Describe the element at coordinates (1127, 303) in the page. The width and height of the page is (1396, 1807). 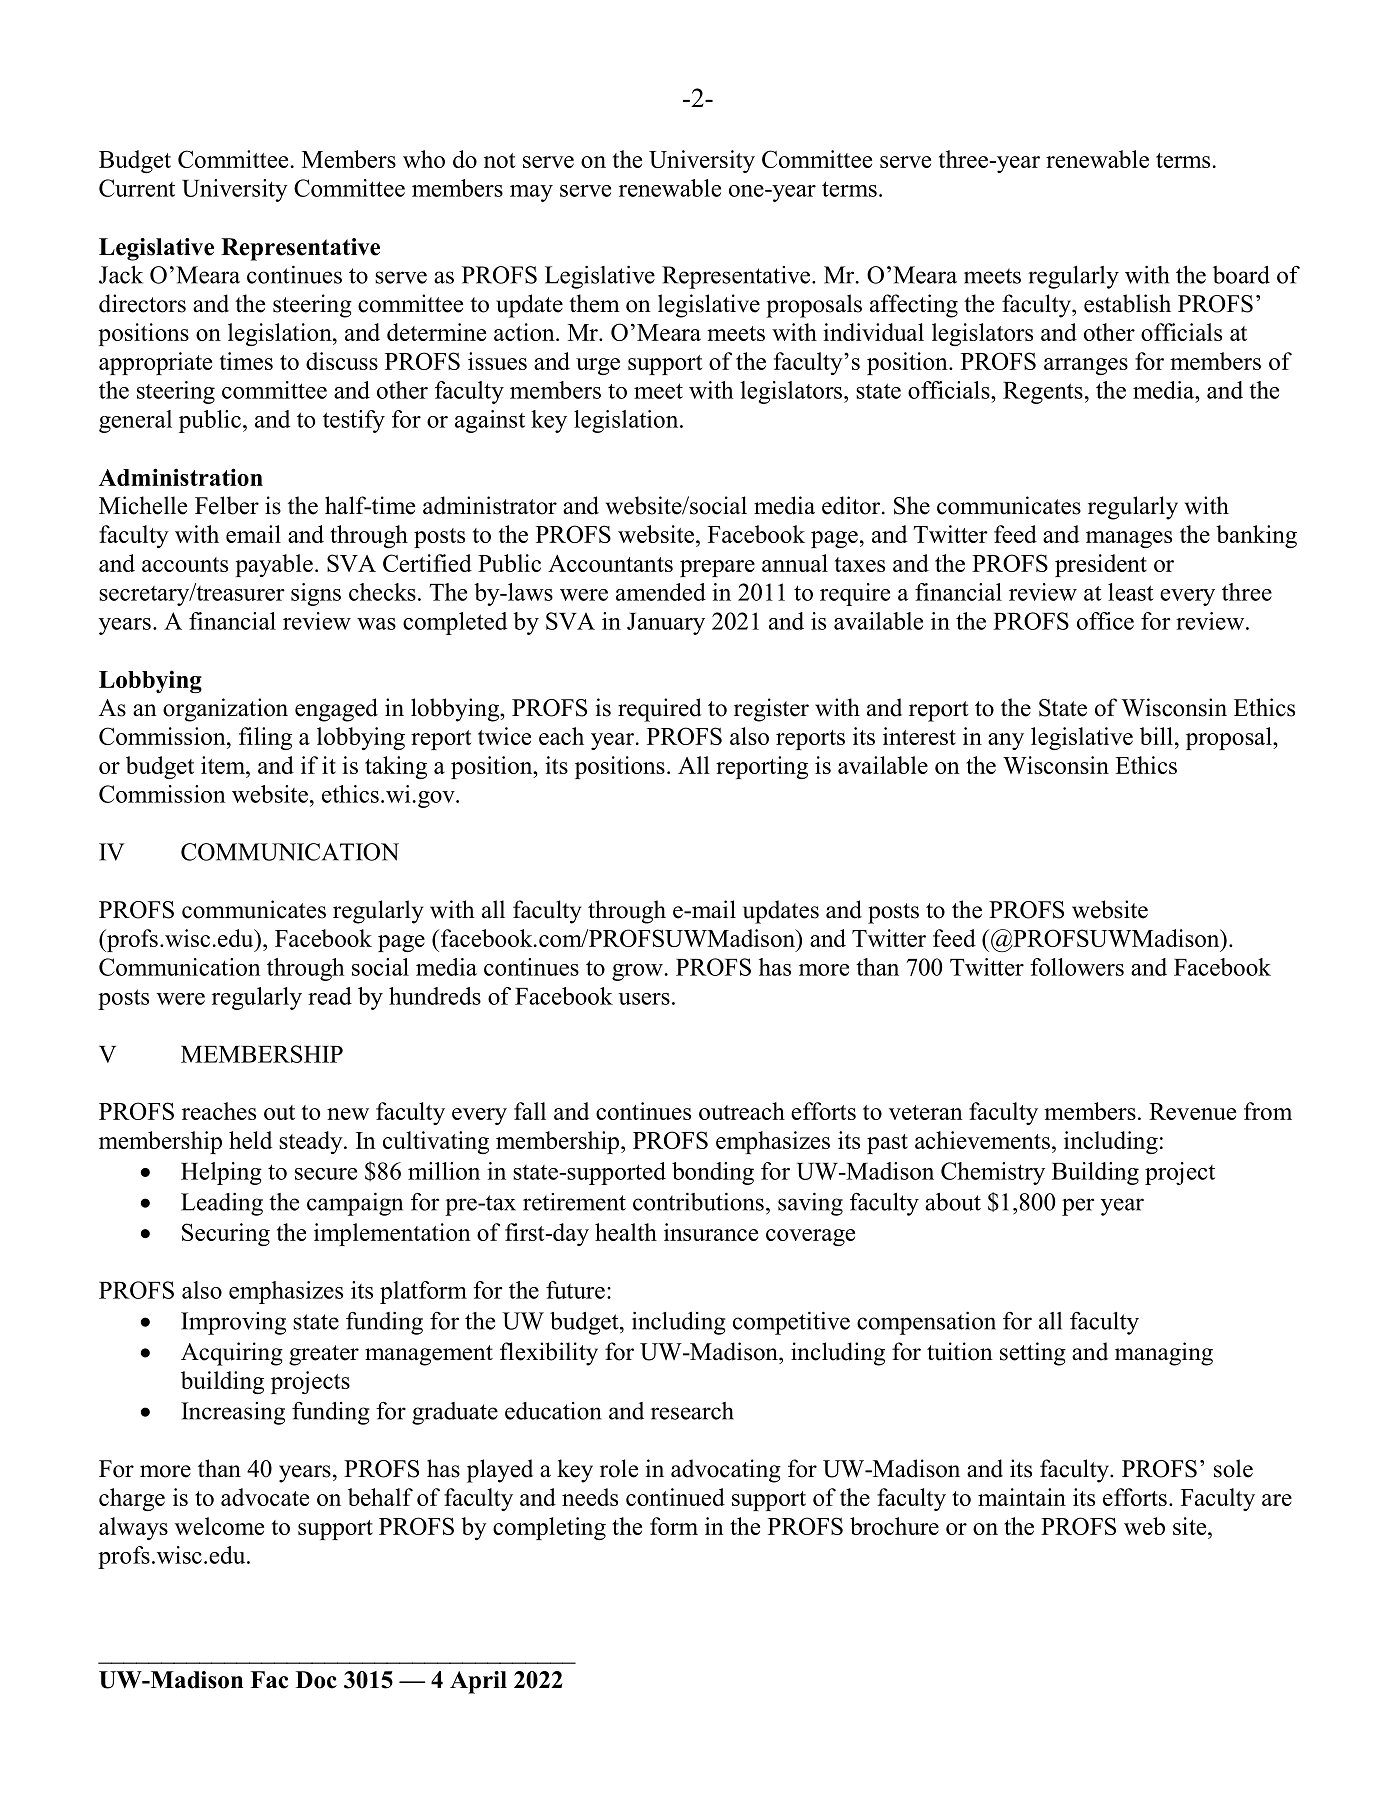
I see `establish` at that location.
